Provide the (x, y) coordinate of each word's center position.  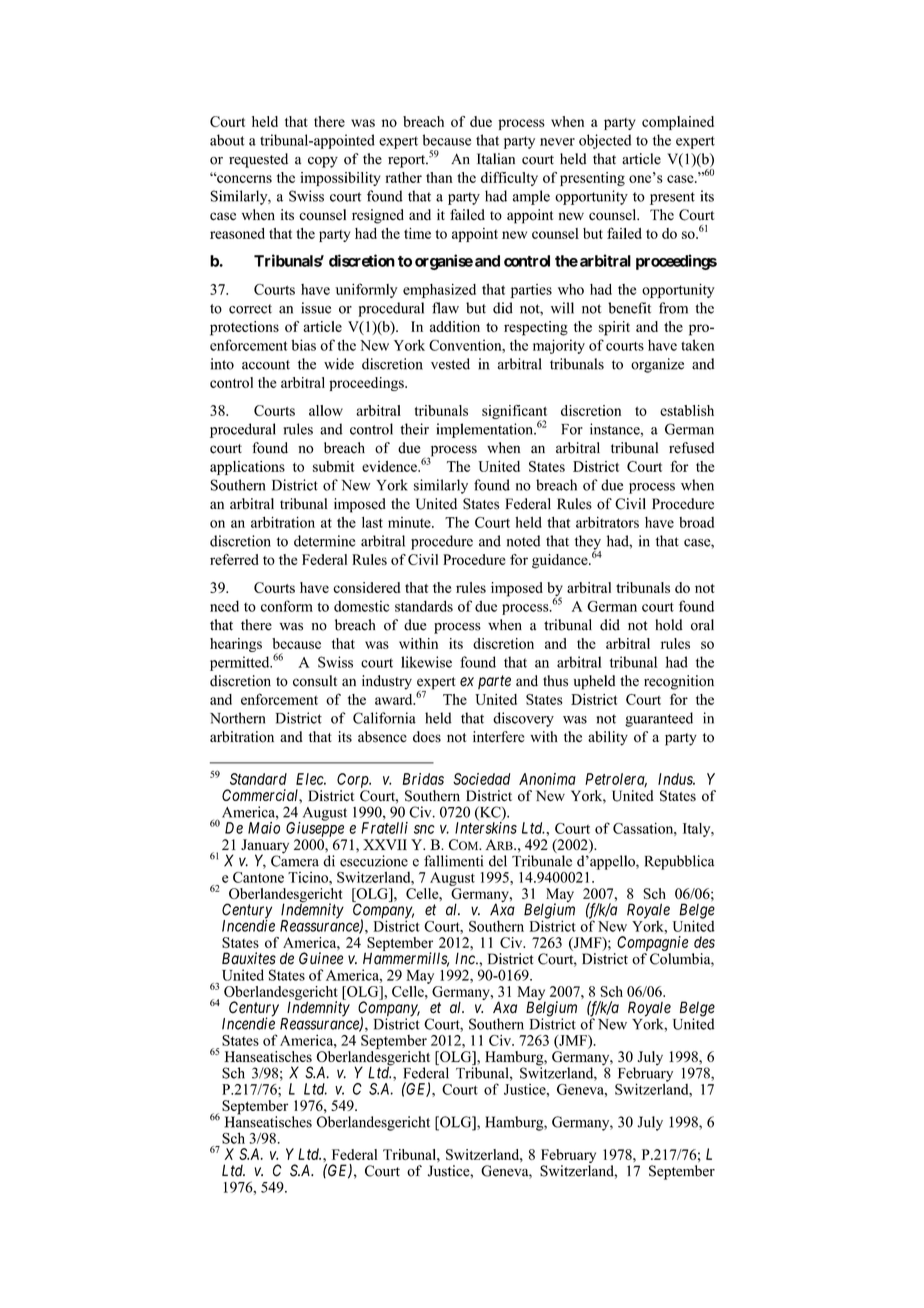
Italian (496, 159)
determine (324, 541)
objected (605, 141)
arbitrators (607, 522)
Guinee (321, 958)
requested (258, 160)
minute (410, 522)
